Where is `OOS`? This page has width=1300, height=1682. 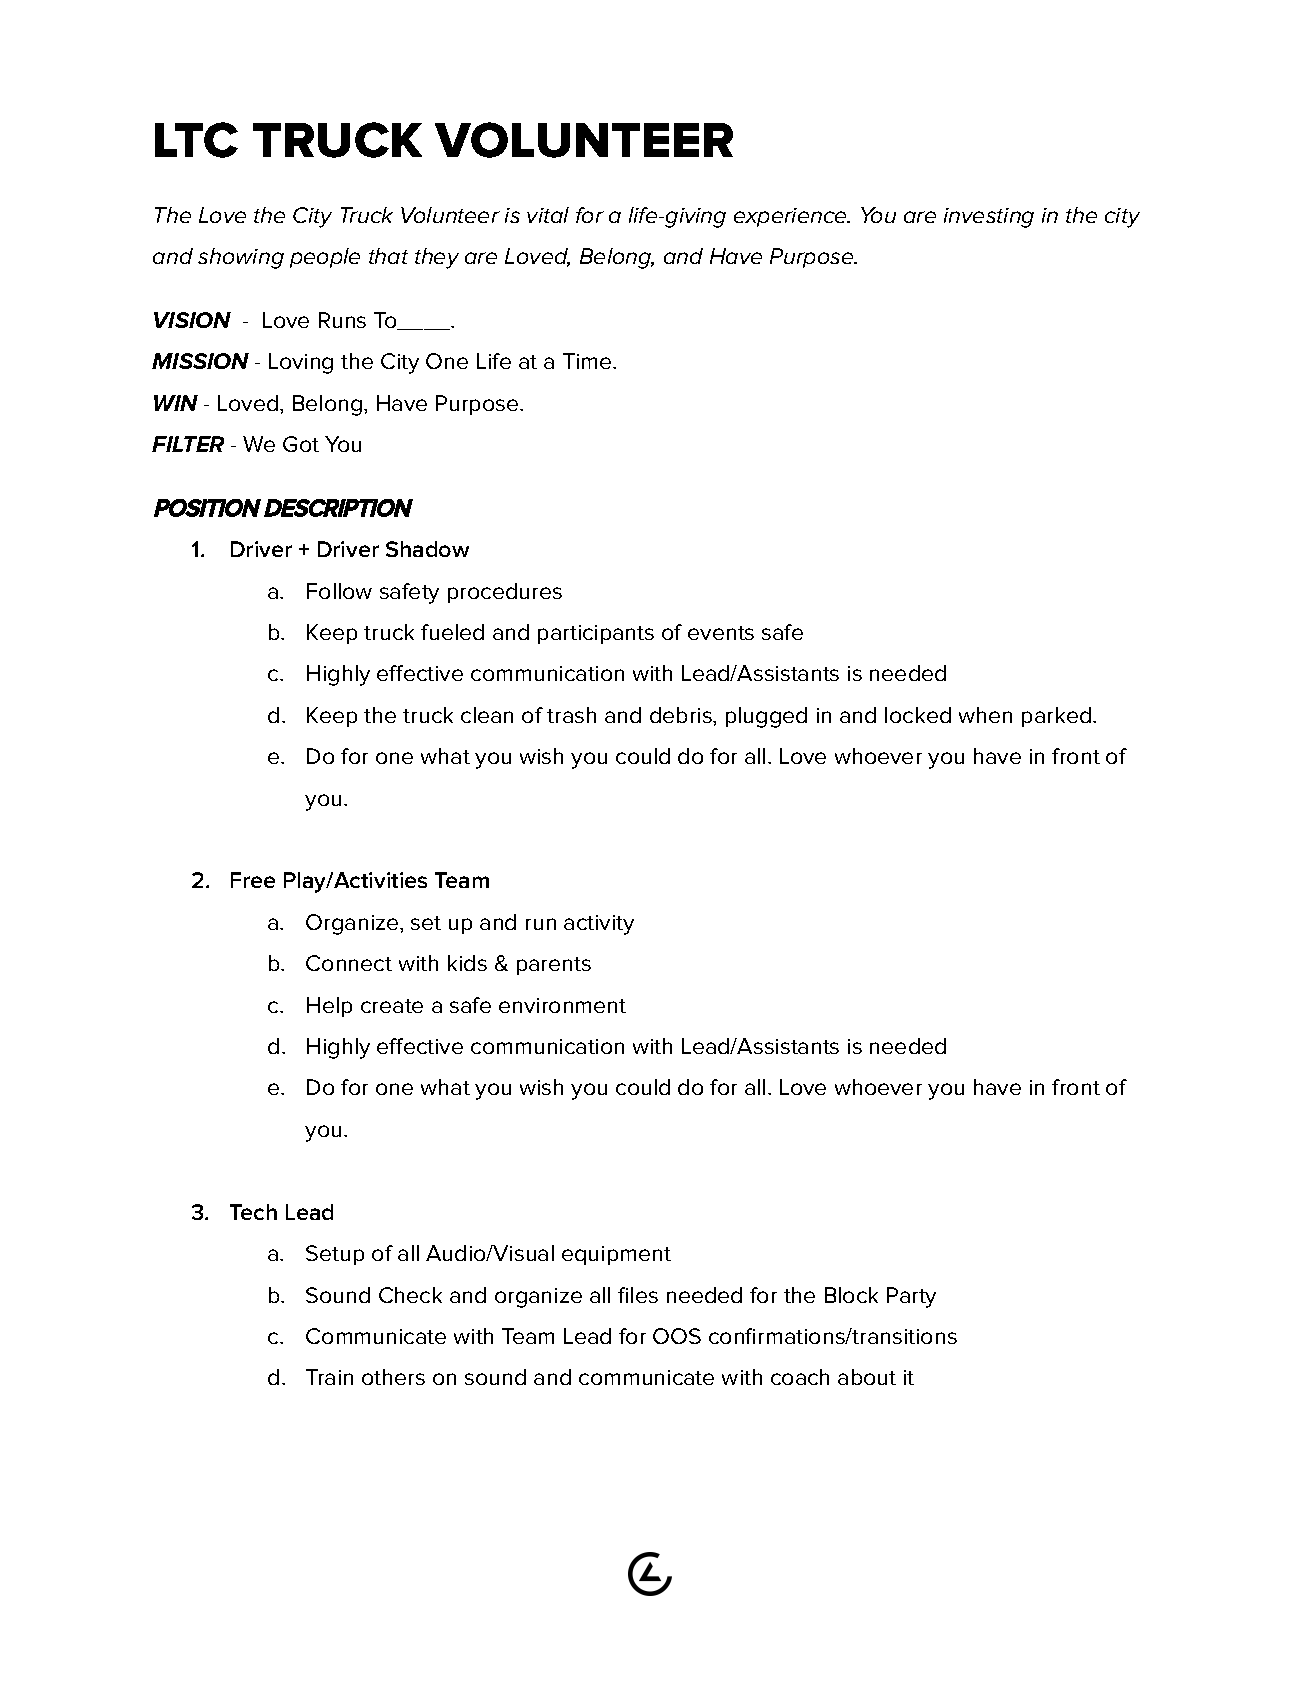
OOS is located at coordinates (677, 1336).
